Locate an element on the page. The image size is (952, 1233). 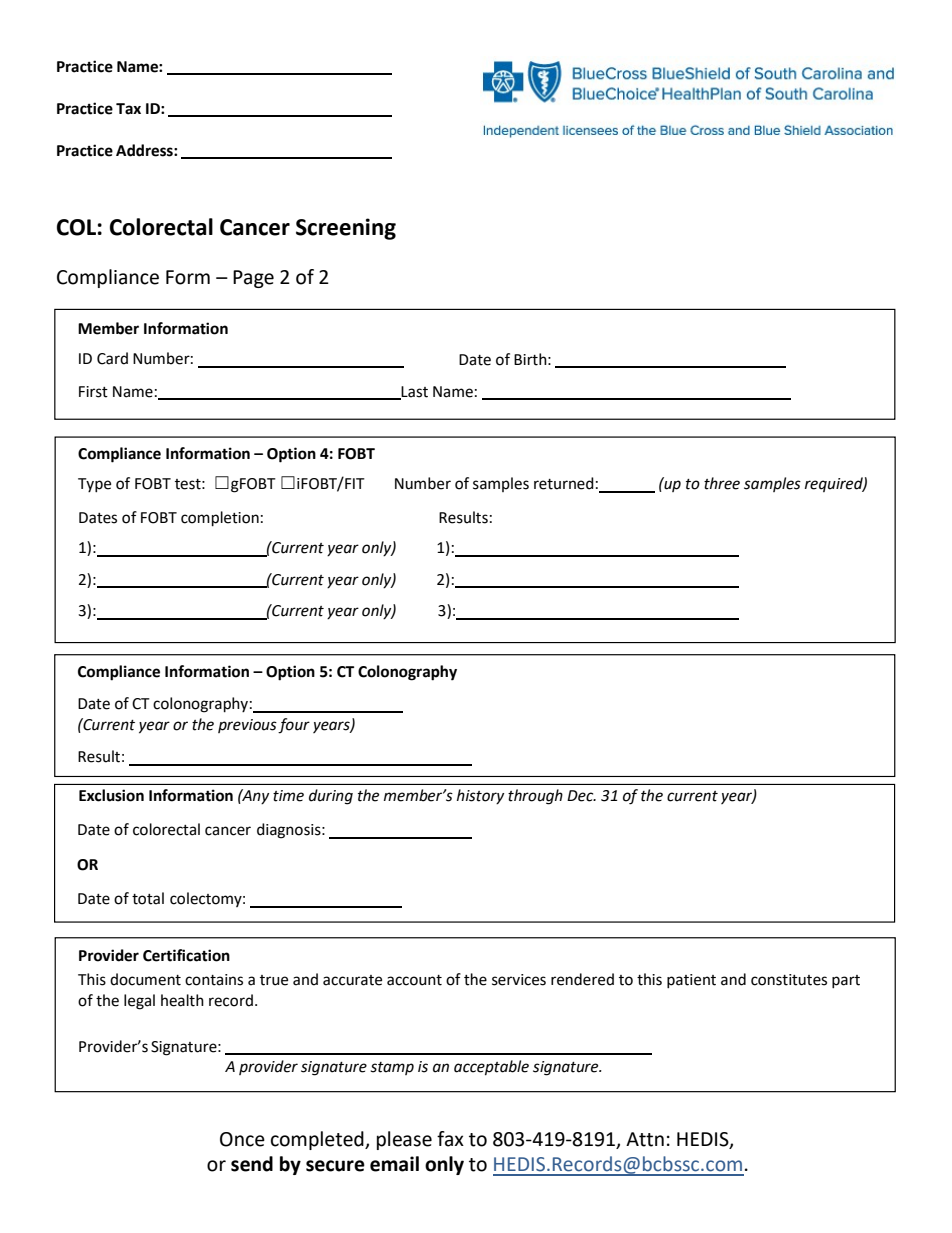
Last is located at coordinates (414, 392).
